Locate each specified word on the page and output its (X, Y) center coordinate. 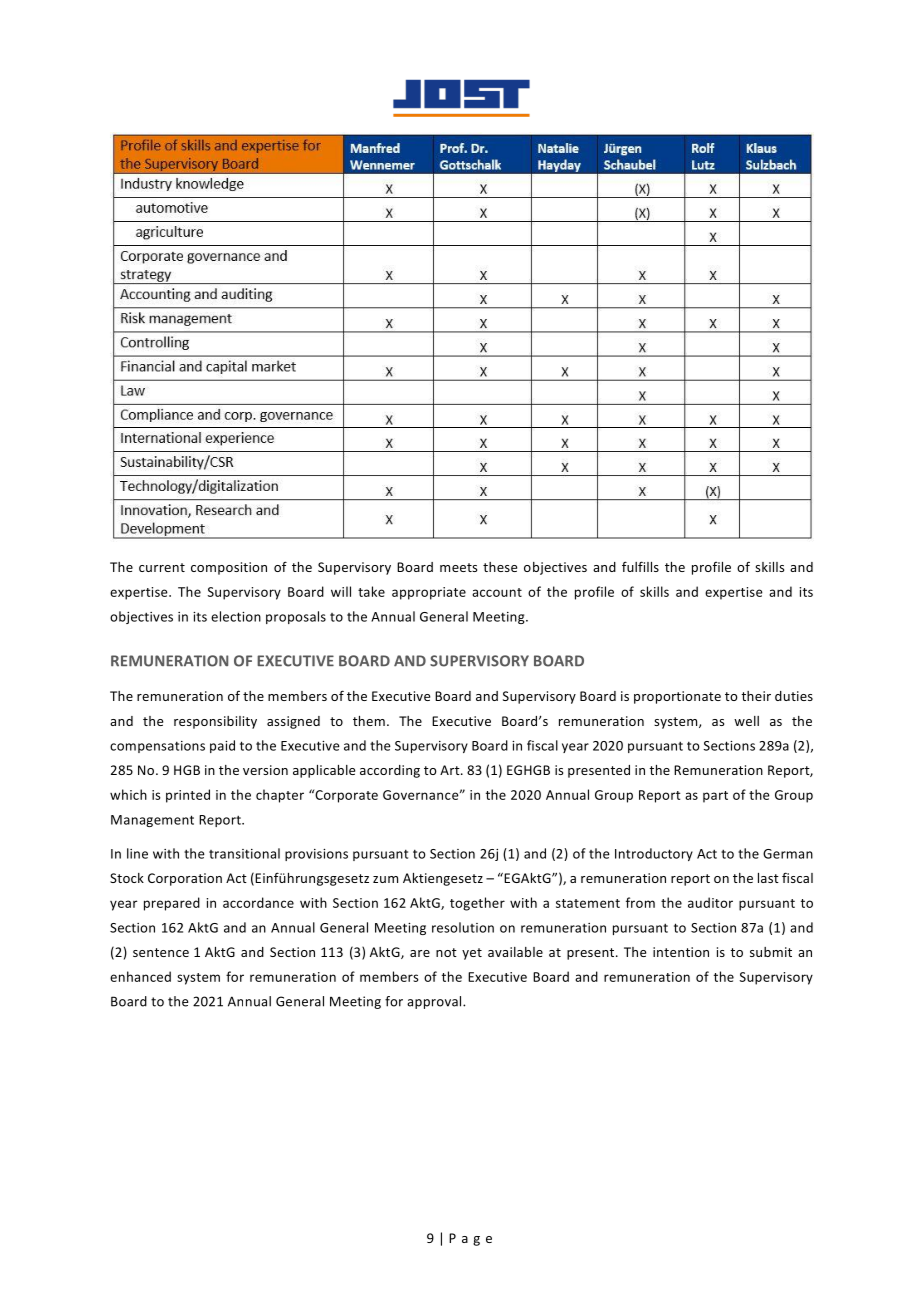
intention (681, 952)
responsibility (215, 722)
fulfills (640, 566)
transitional (244, 853)
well (746, 721)
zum (385, 879)
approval (435, 1002)
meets (458, 567)
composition (229, 568)
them (369, 721)
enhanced (140, 976)
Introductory (654, 854)
